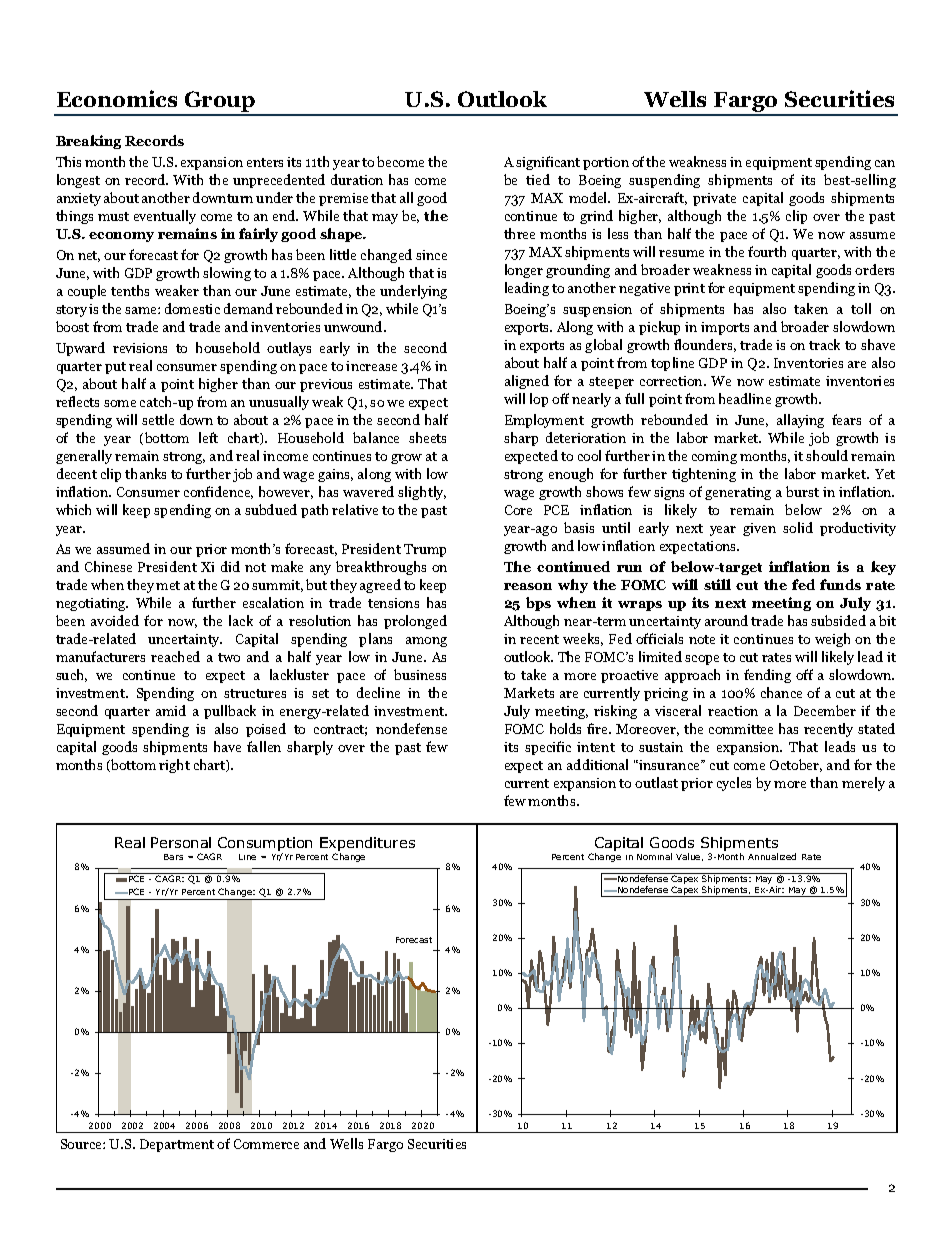 The width and height of the screenshot is (952, 1233). I want to click on solid, so click(798, 527).
